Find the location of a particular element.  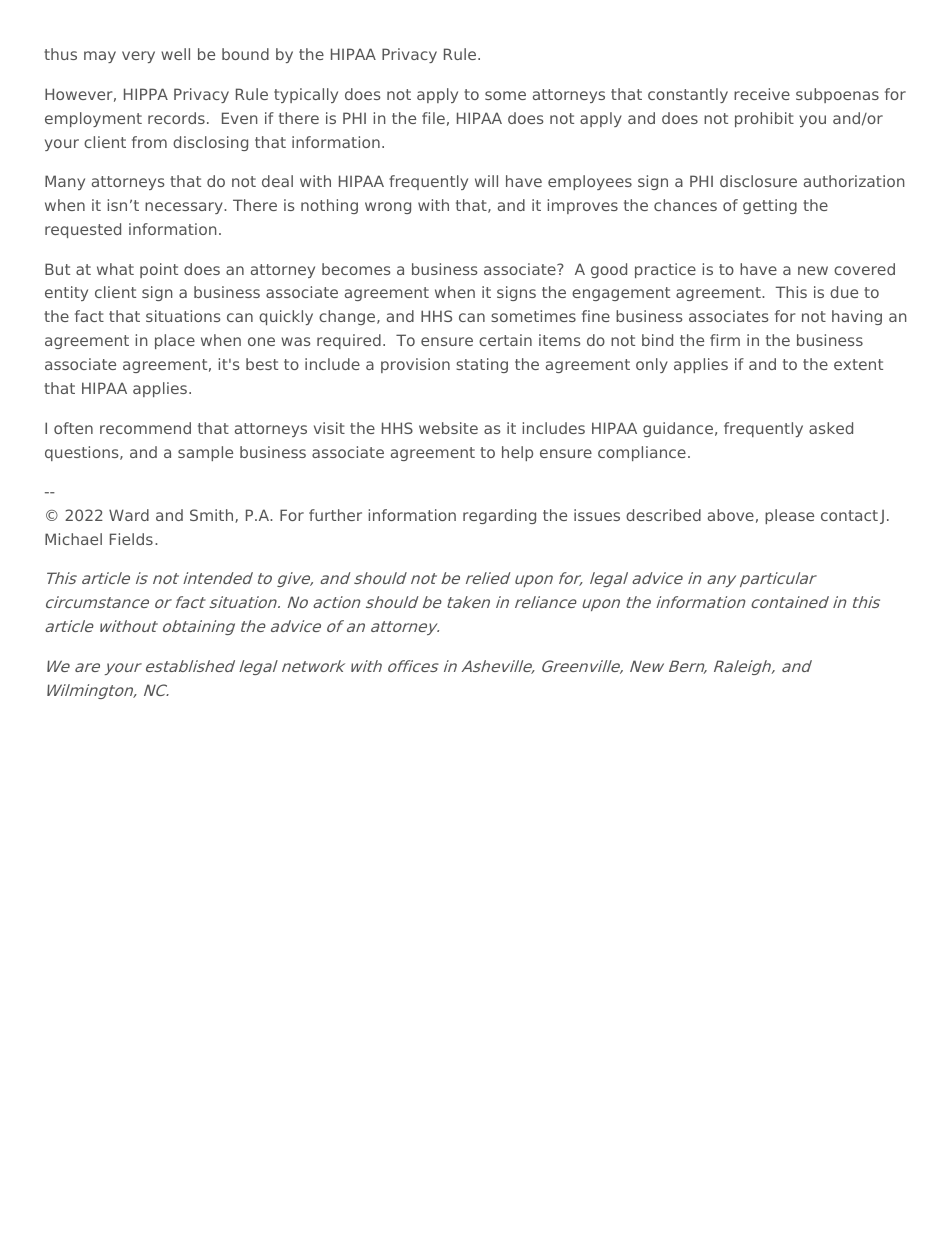

place is located at coordinates (175, 341).
